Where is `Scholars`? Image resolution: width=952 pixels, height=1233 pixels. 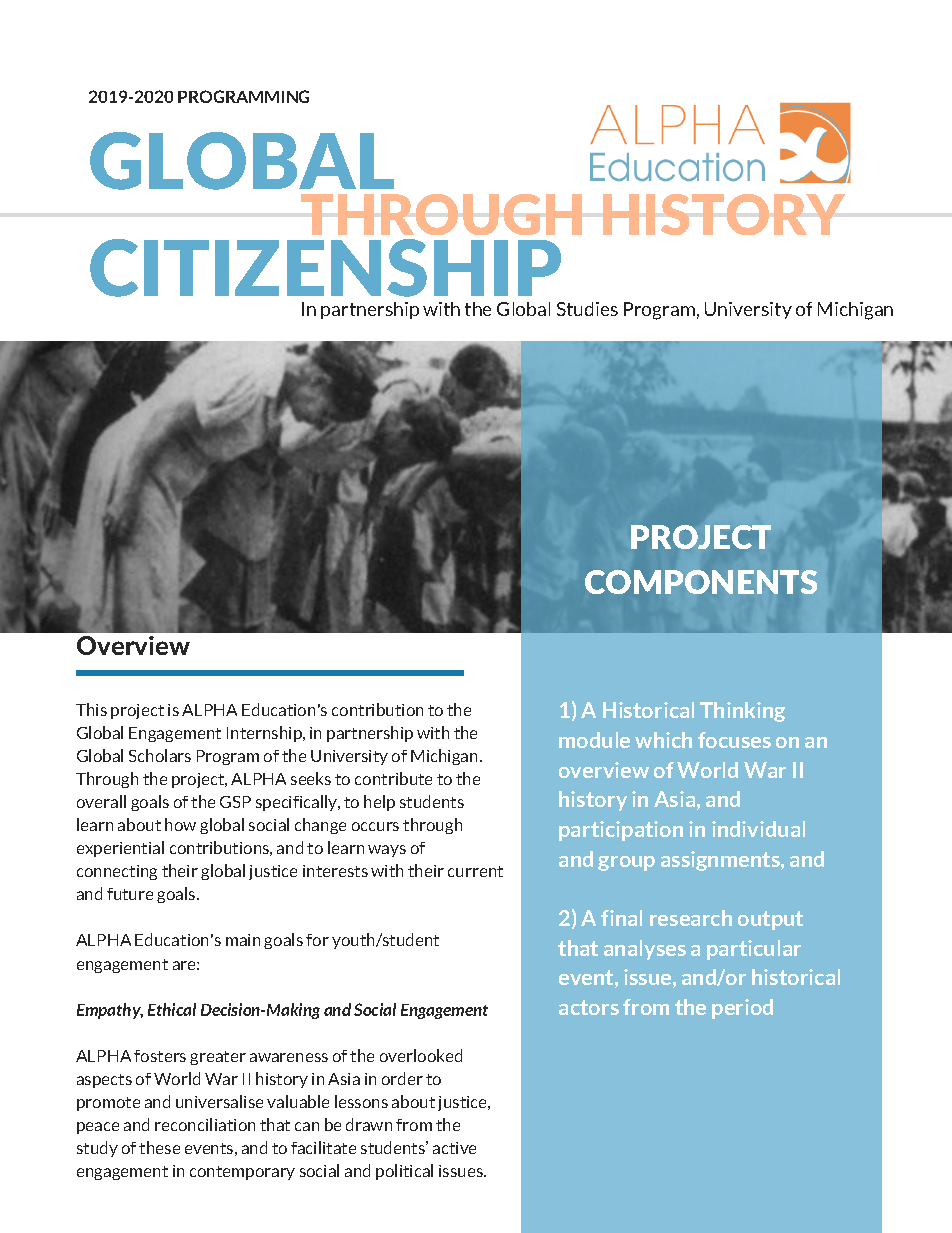 Scholars is located at coordinates (160, 755).
